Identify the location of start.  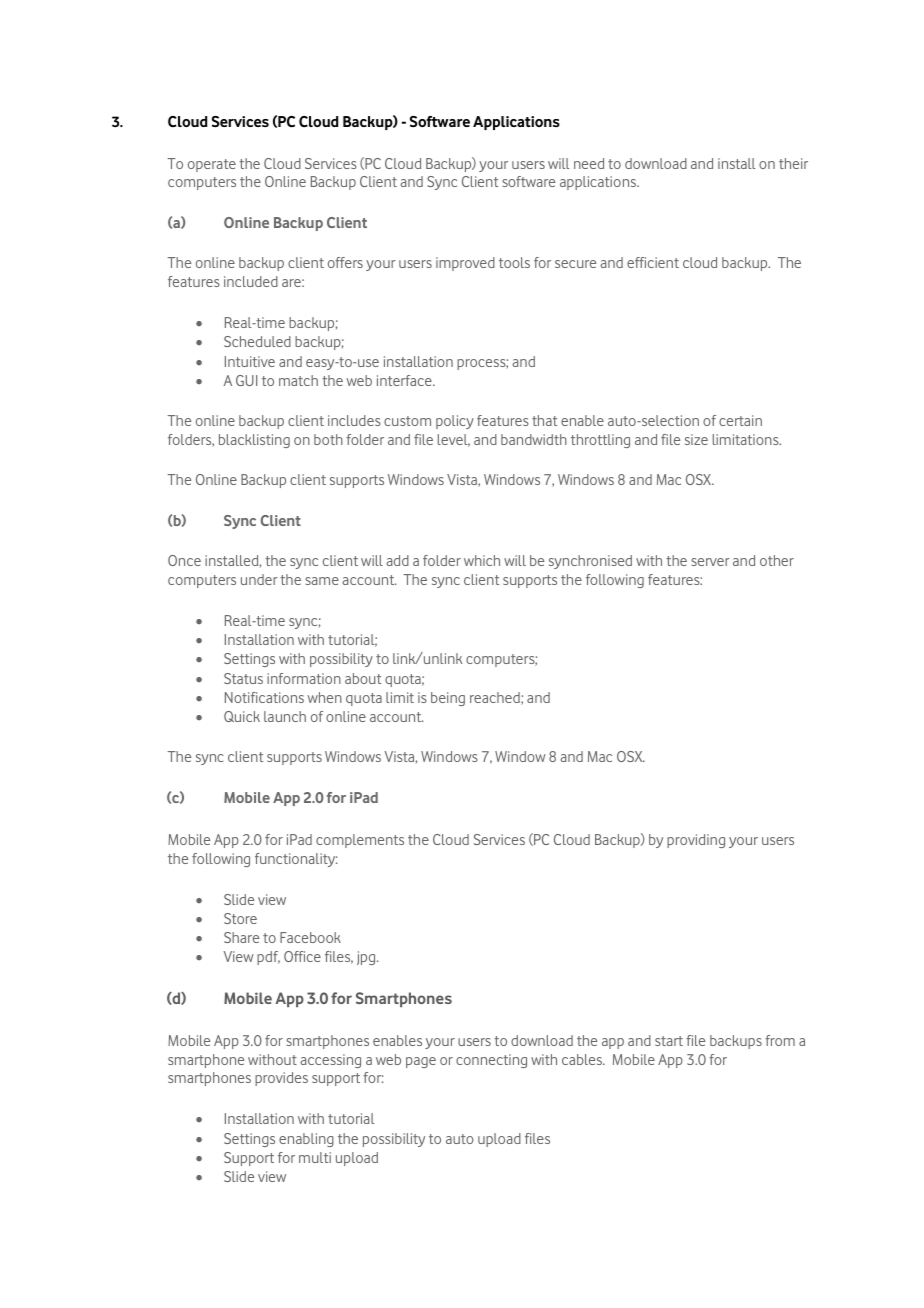
(669, 1041).
